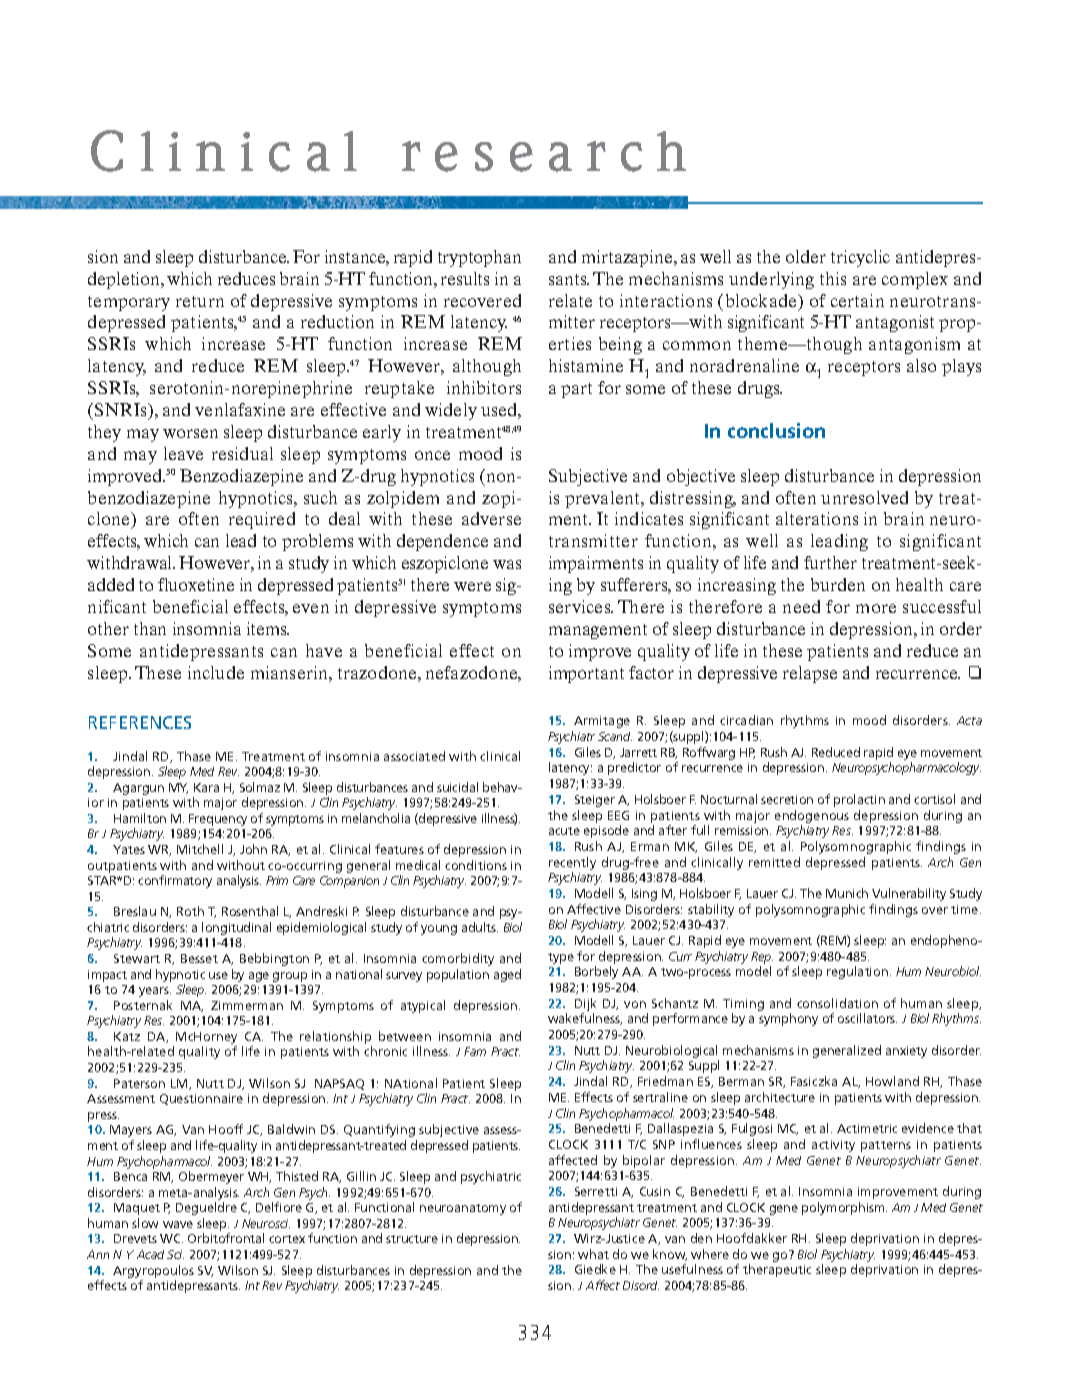  What do you see at coordinates (226, 1238) in the image?
I see `Orbitofrontal` at bounding box center [226, 1238].
